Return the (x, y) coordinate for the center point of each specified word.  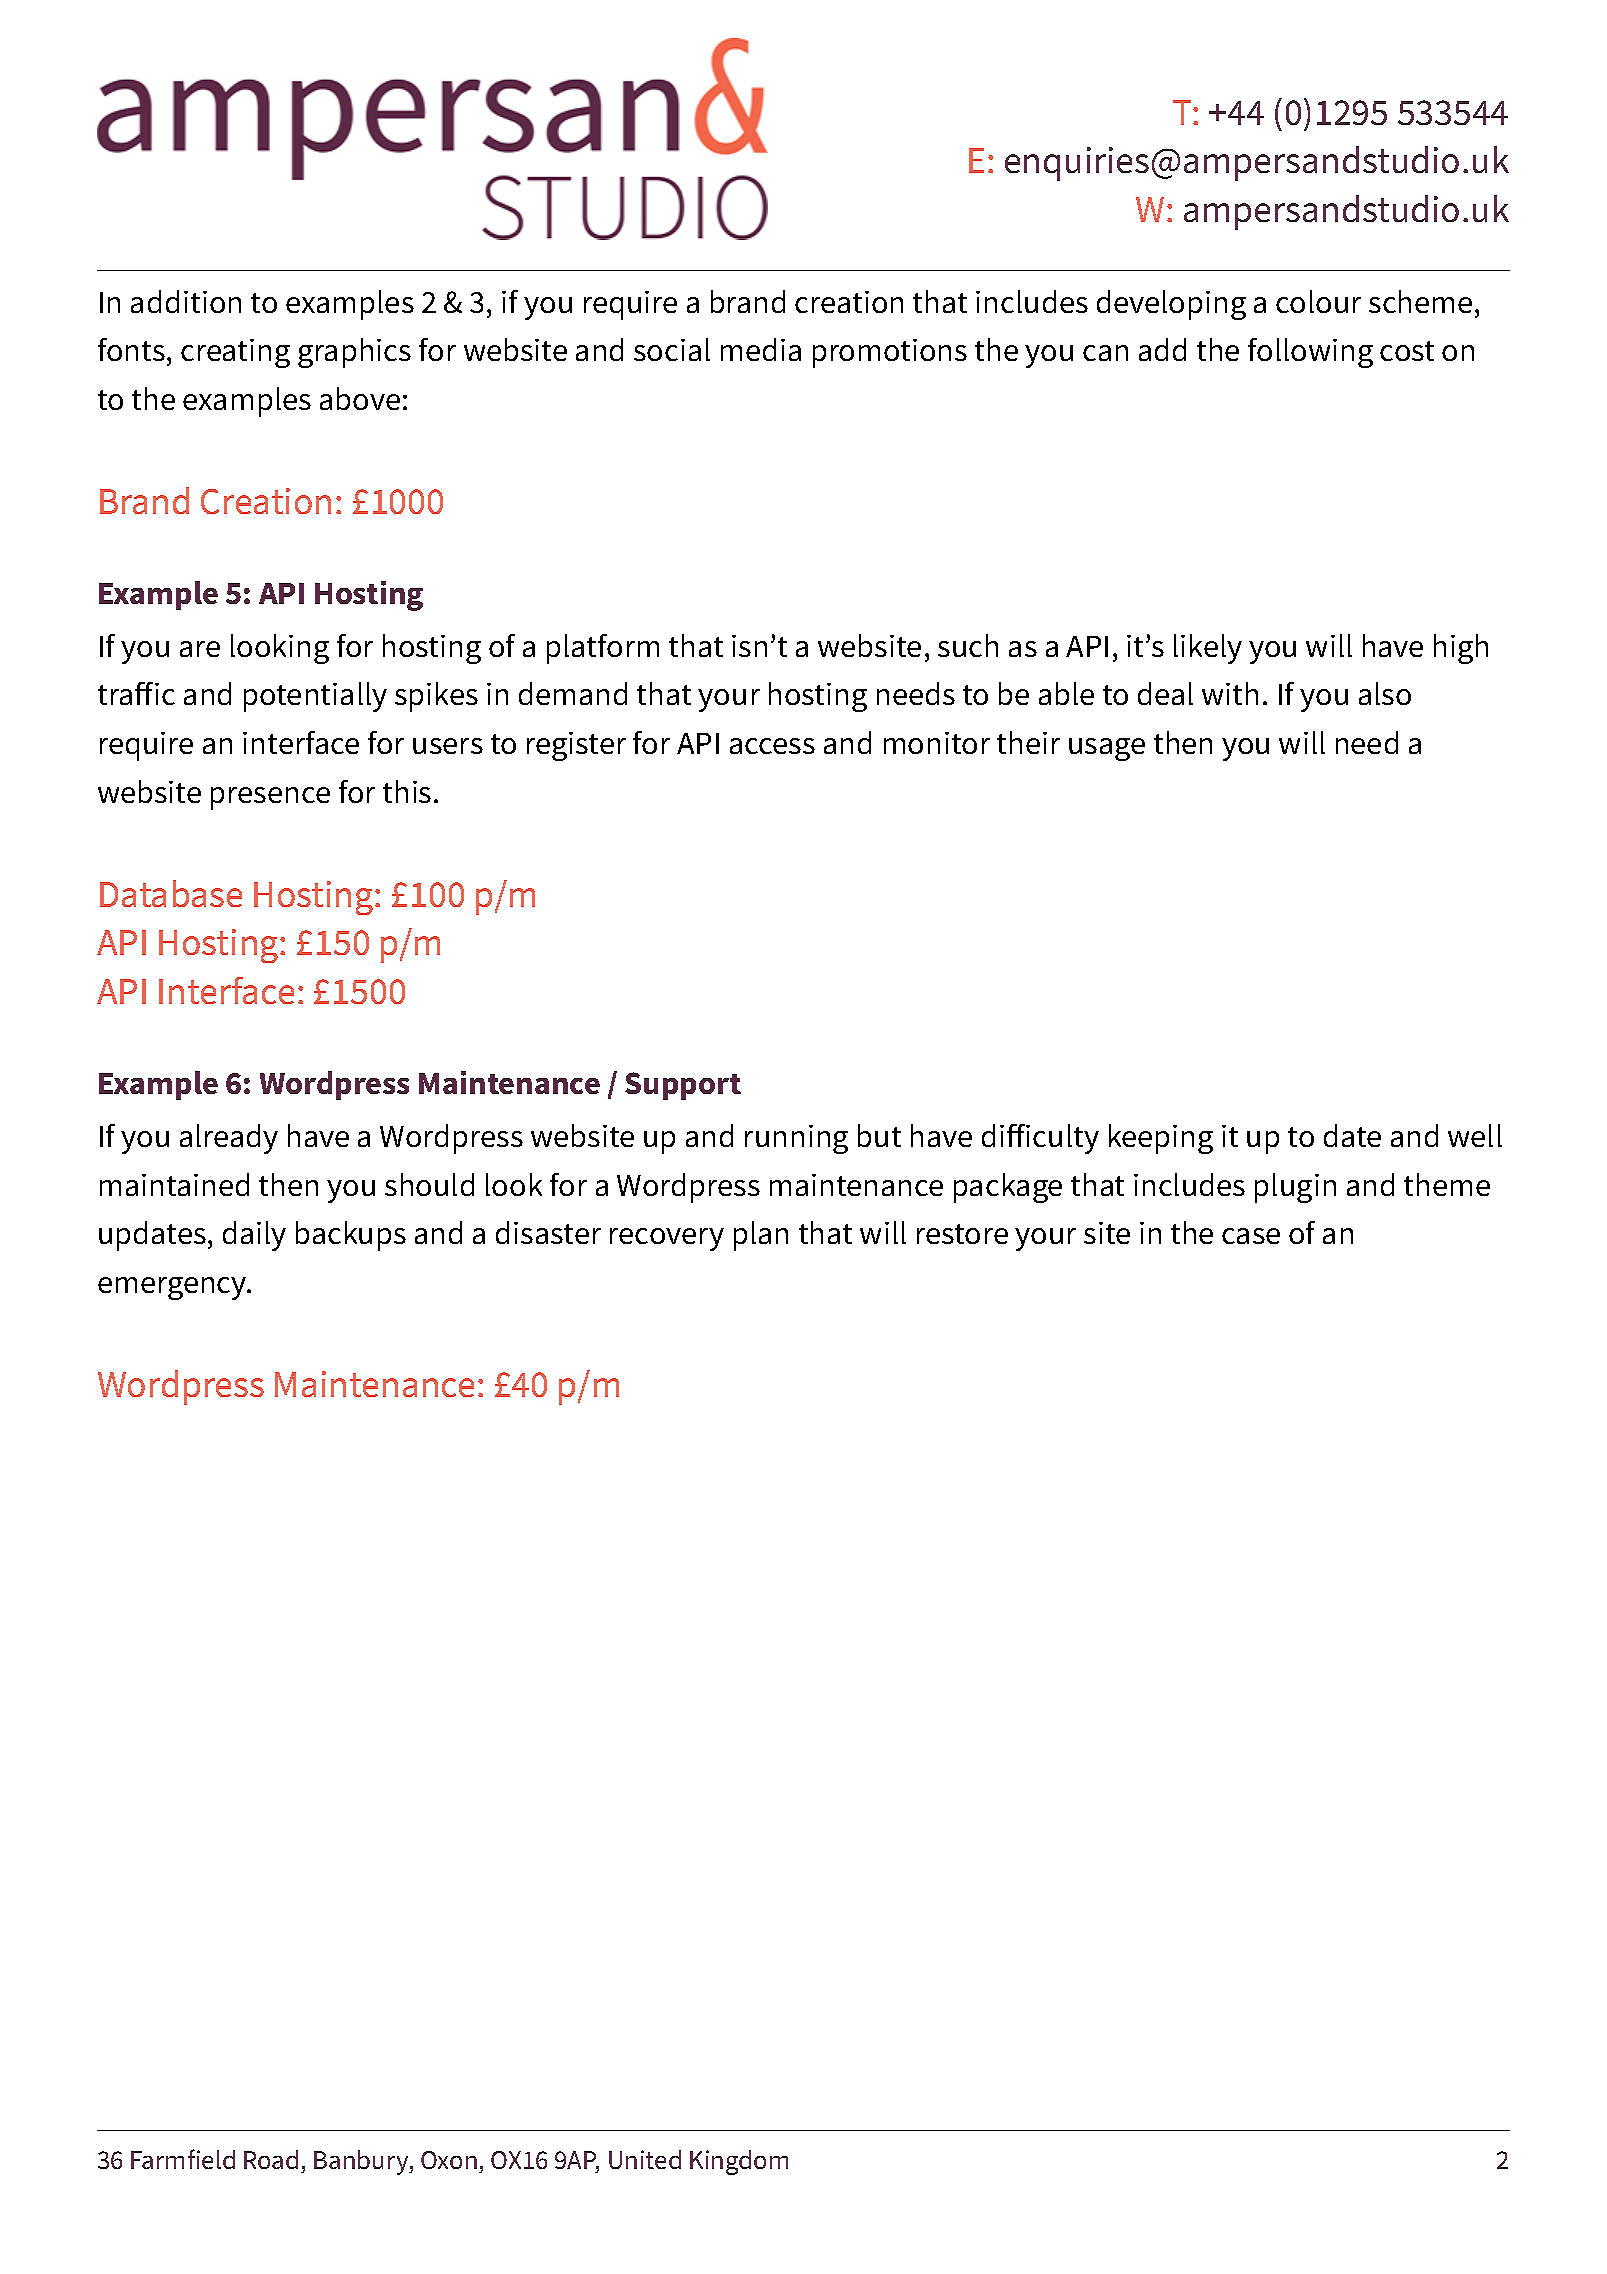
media (761, 349)
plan (761, 1236)
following (1310, 353)
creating (235, 353)
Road (271, 2159)
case (1251, 1236)
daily (254, 1236)
